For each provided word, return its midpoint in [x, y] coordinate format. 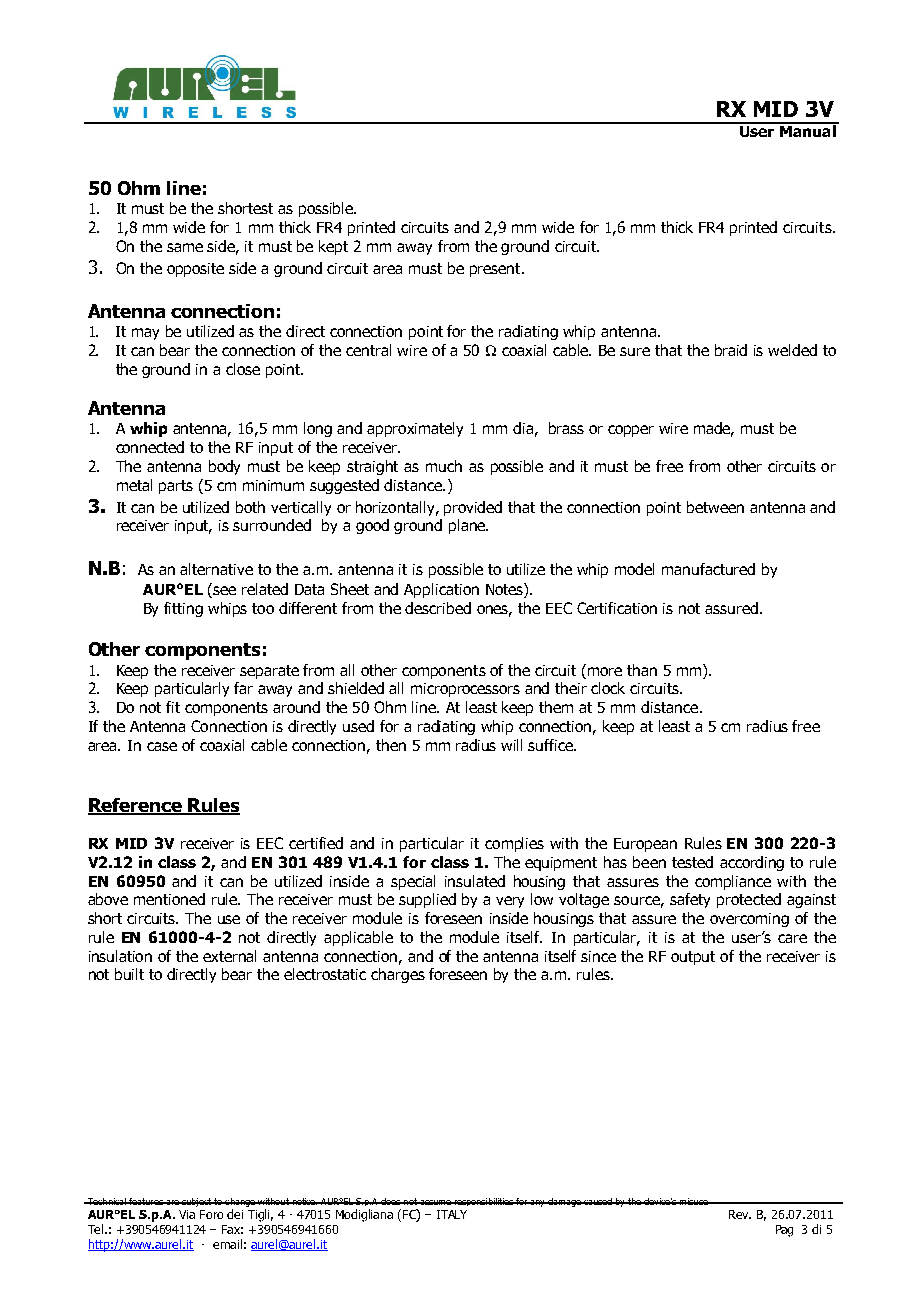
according [752, 863]
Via [187, 1214]
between [715, 507]
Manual [808, 130]
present [496, 270]
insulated [475, 881]
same [185, 247]
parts [176, 487]
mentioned [169, 899]
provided [473, 508]
